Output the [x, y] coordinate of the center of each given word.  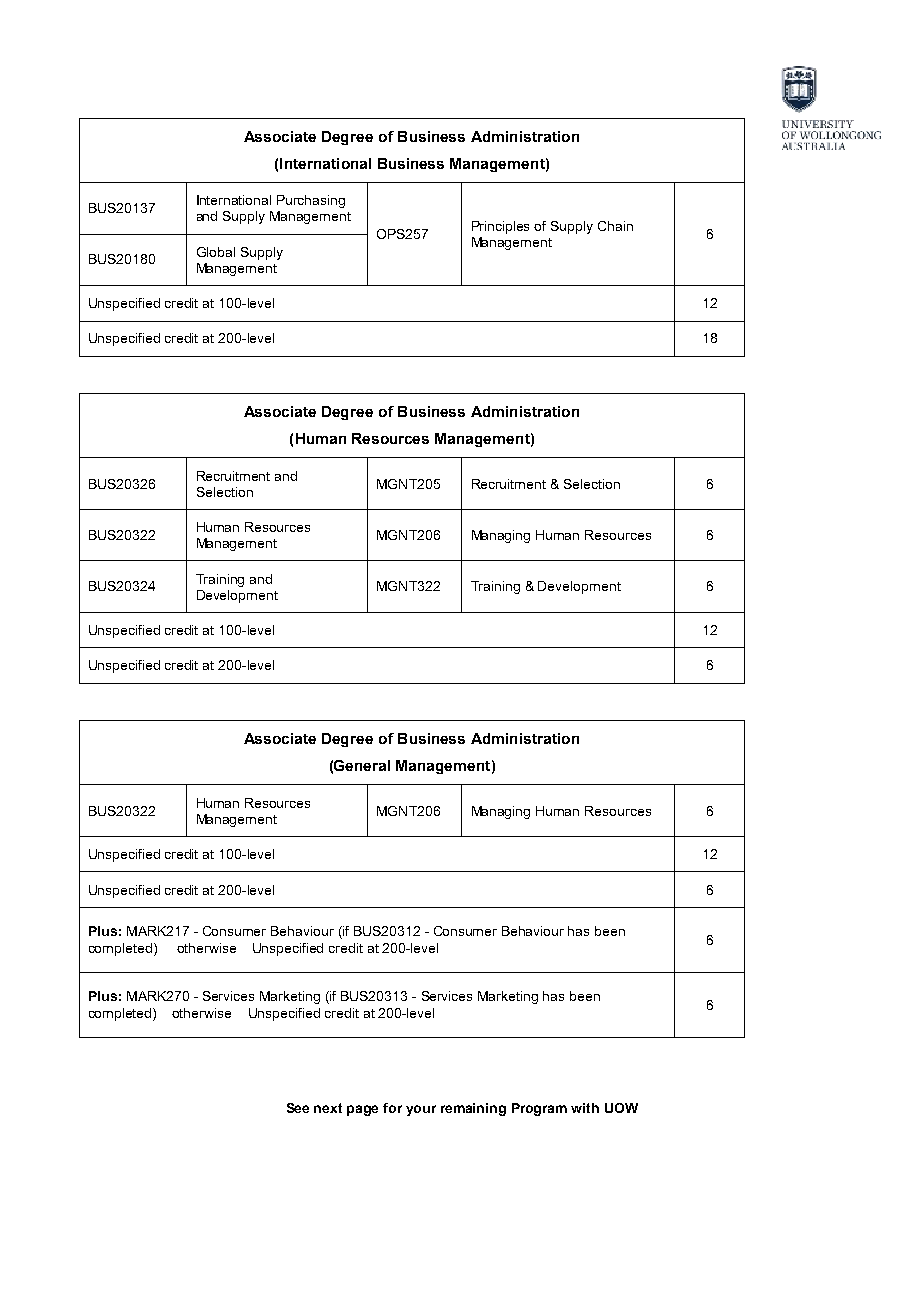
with [585, 1108]
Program [539, 1109]
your [421, 1110]
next [328, 1108]
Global [216, 252]
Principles [500, 227]
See [298, 1108]
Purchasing [311, 201]
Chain [615, 226]
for [392, 1108]
